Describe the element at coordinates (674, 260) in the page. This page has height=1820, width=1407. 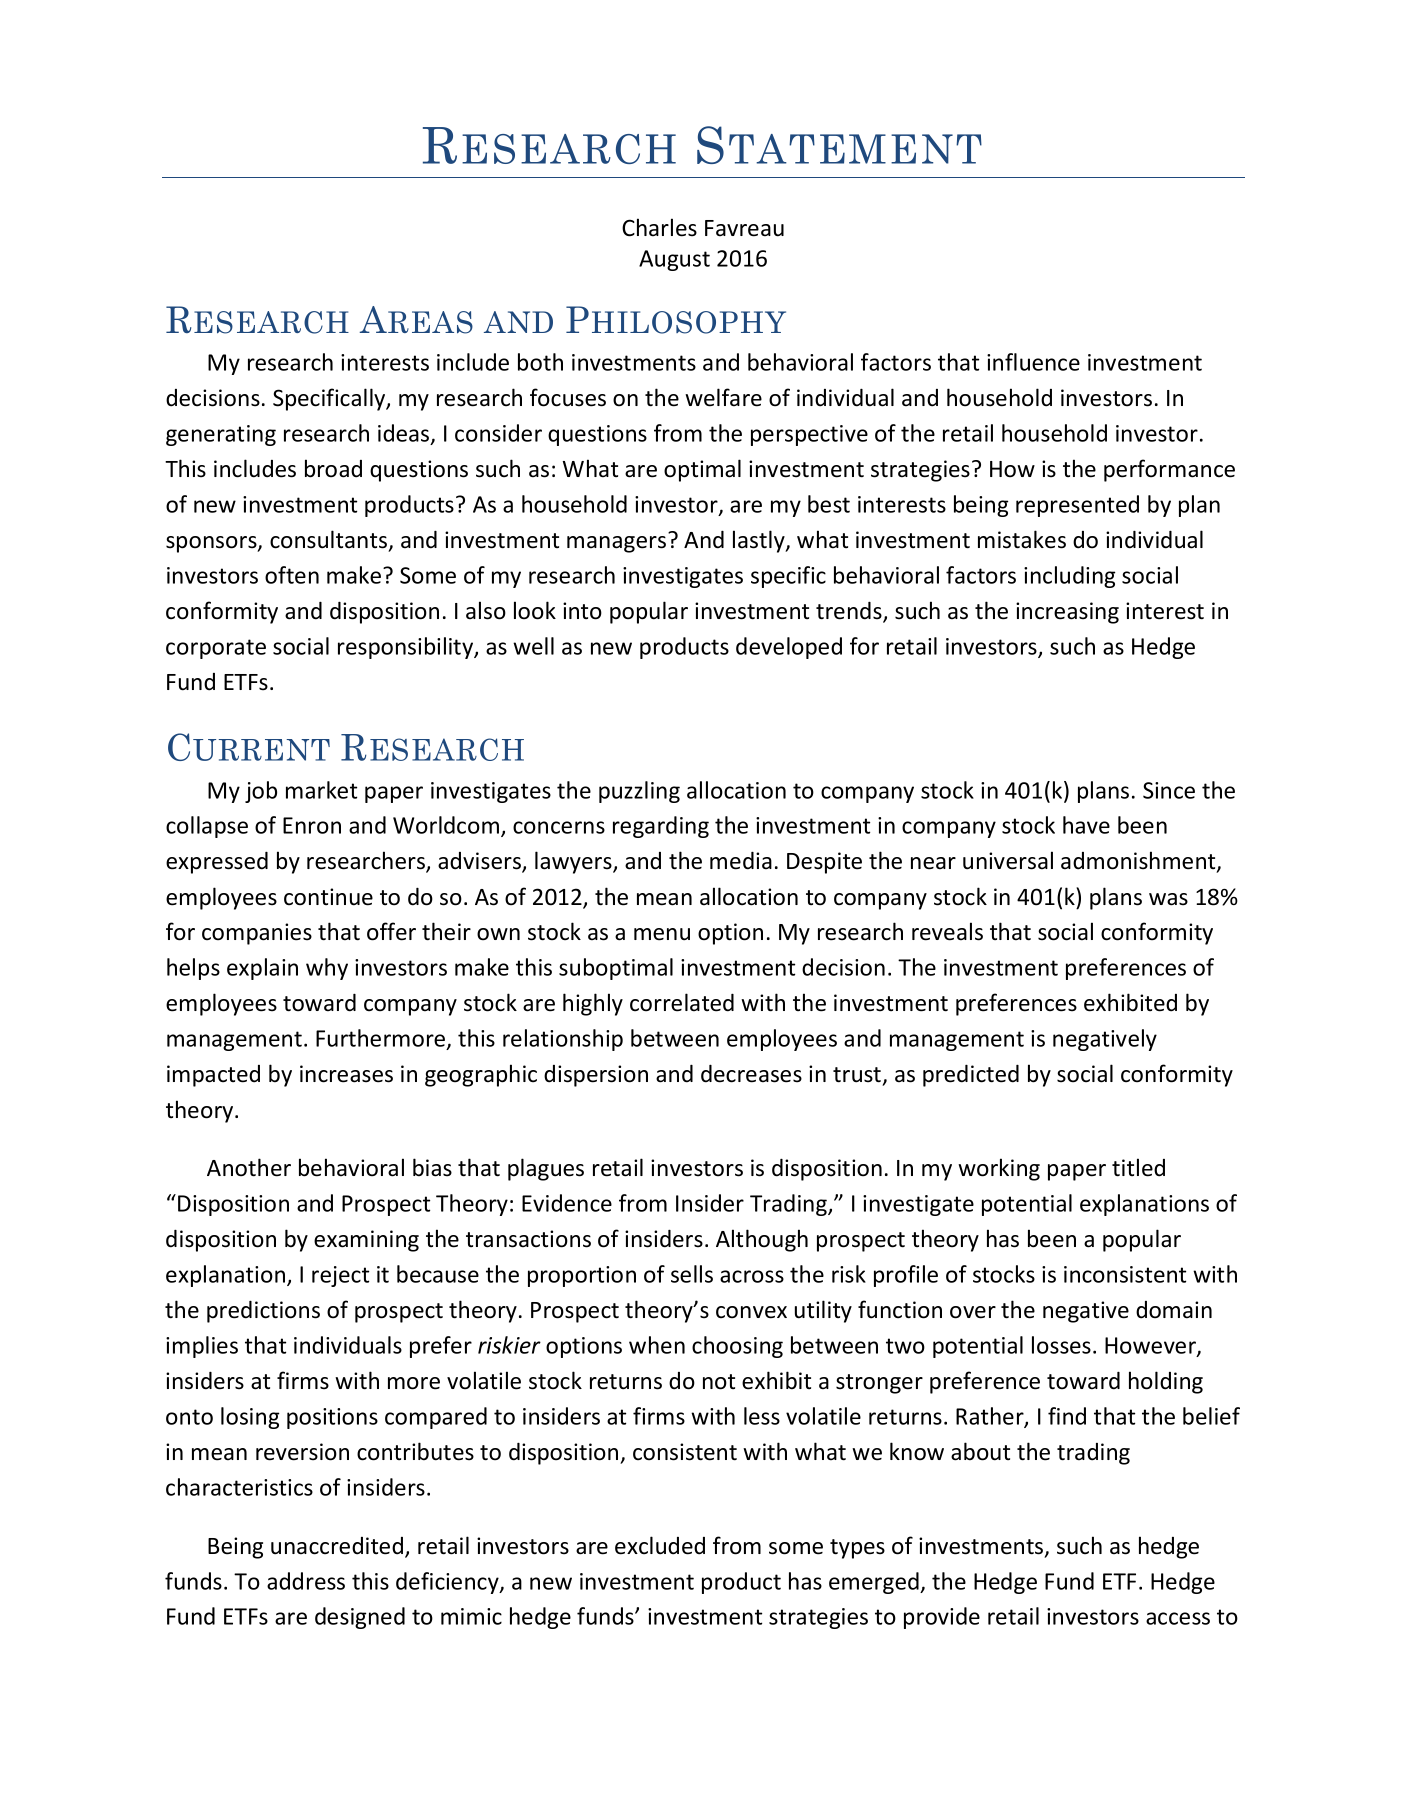
I see `August` at that location.
